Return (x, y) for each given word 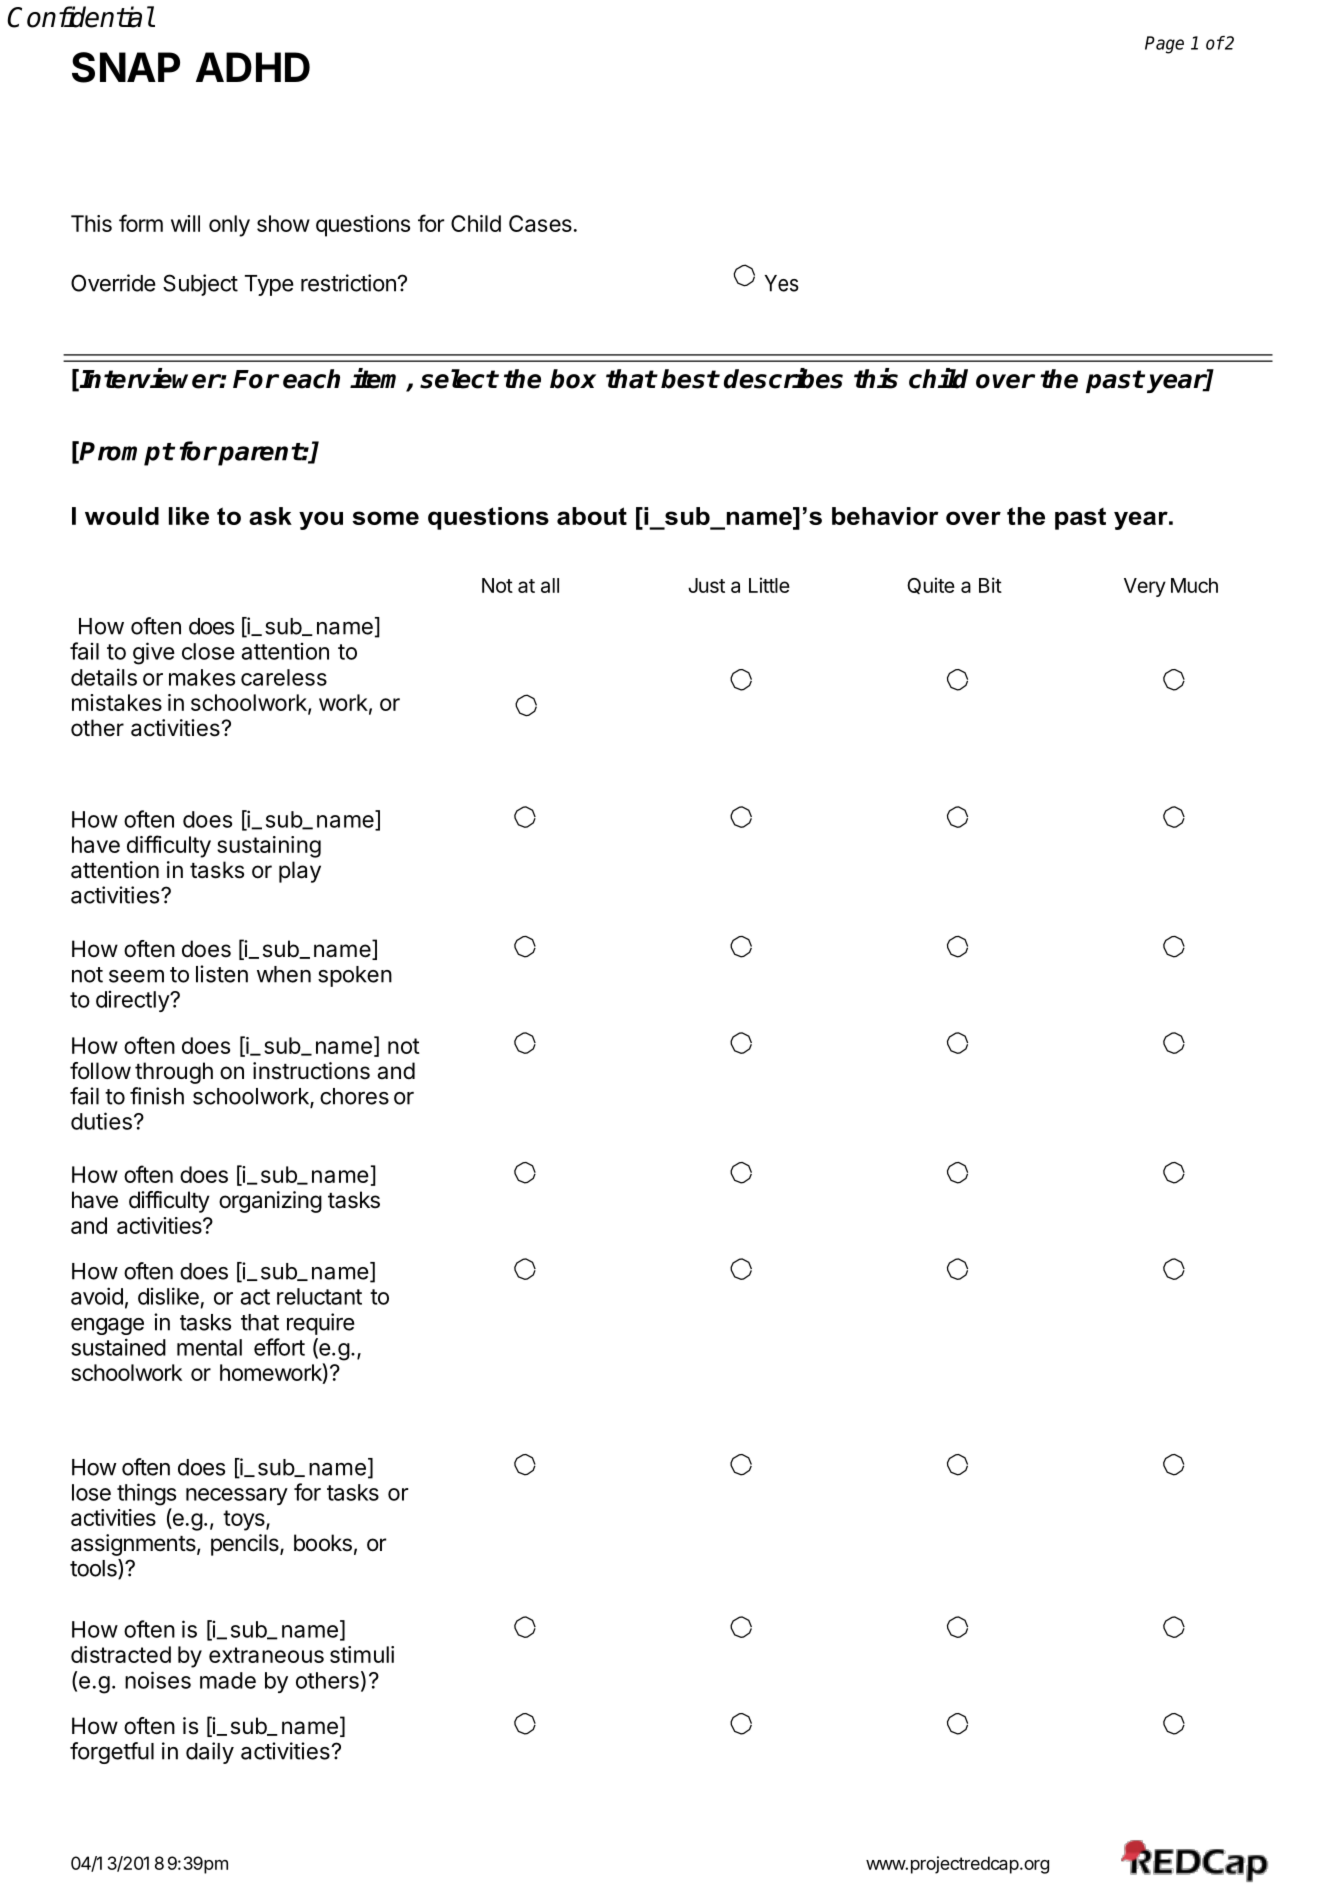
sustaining (269, 847)
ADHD (253, 67)
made (228, 1680)
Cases (540, 223)
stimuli (362, 1654)
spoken (355, 976)
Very (1145, 587)
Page (1164, 45)
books (323, 1543)
